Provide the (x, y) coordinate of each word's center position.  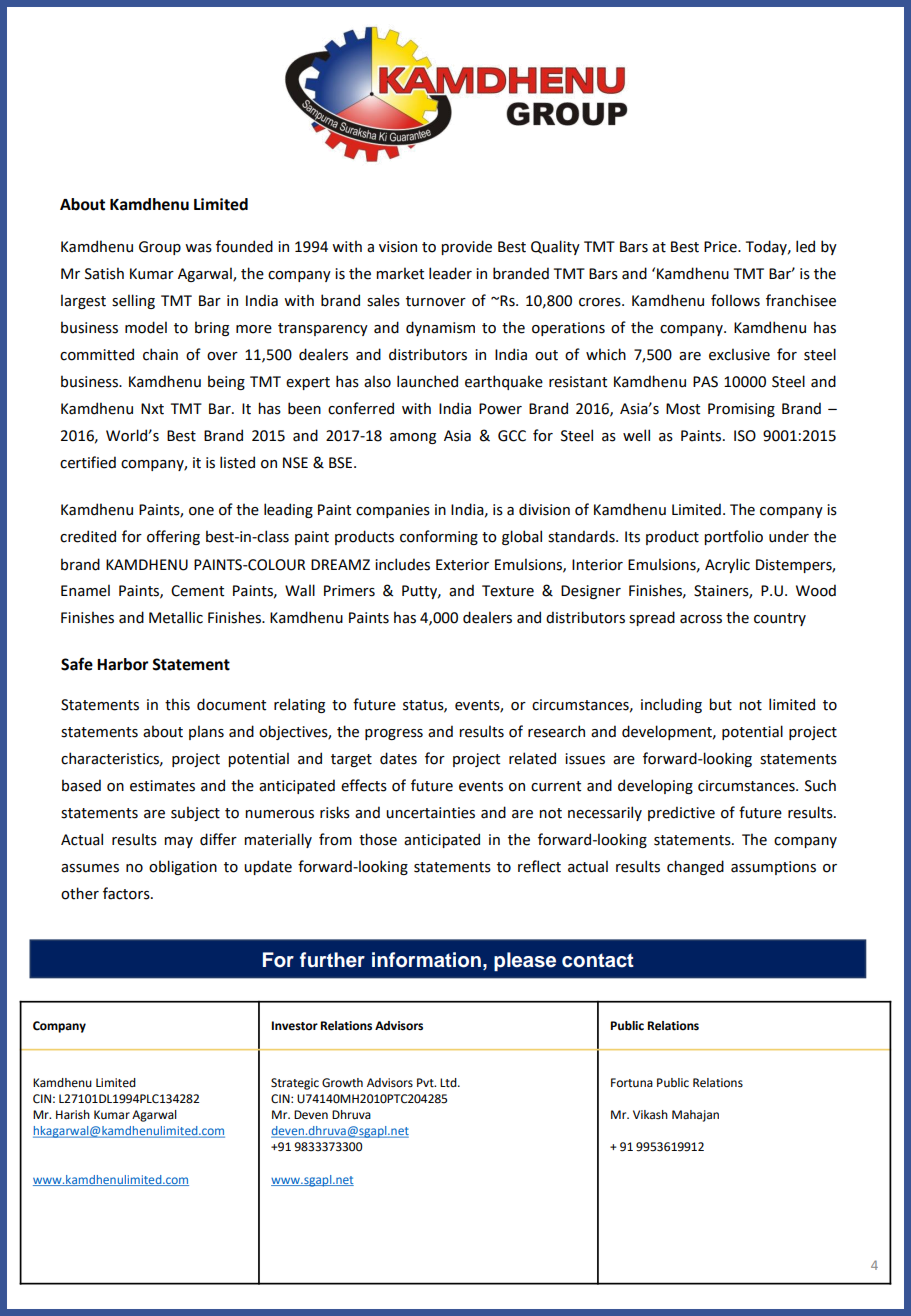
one (201, 511)
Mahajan (695, 1116)
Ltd (449, 1083)
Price (721, 247)
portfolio (733, 537)
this (177, 704)
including (671, 705)
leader (450, 273)
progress (394, 734)
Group (160, 248)
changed (695, 867)
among (413, 438)
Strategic (295, 1084)
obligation (183, 867)
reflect (539, 866)
